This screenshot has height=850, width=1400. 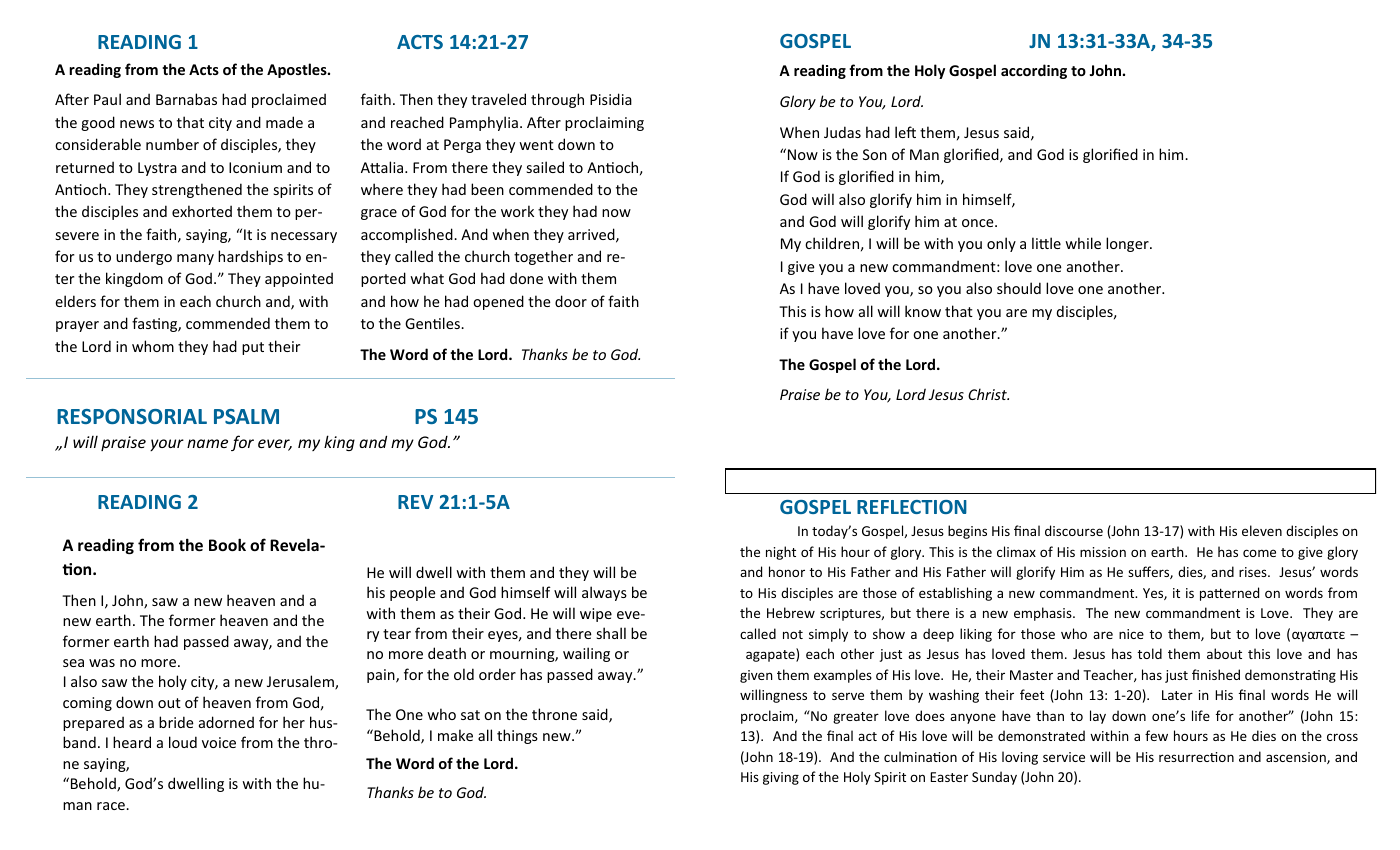 I want to click on Barnabas, so click(x=186, y=99).
